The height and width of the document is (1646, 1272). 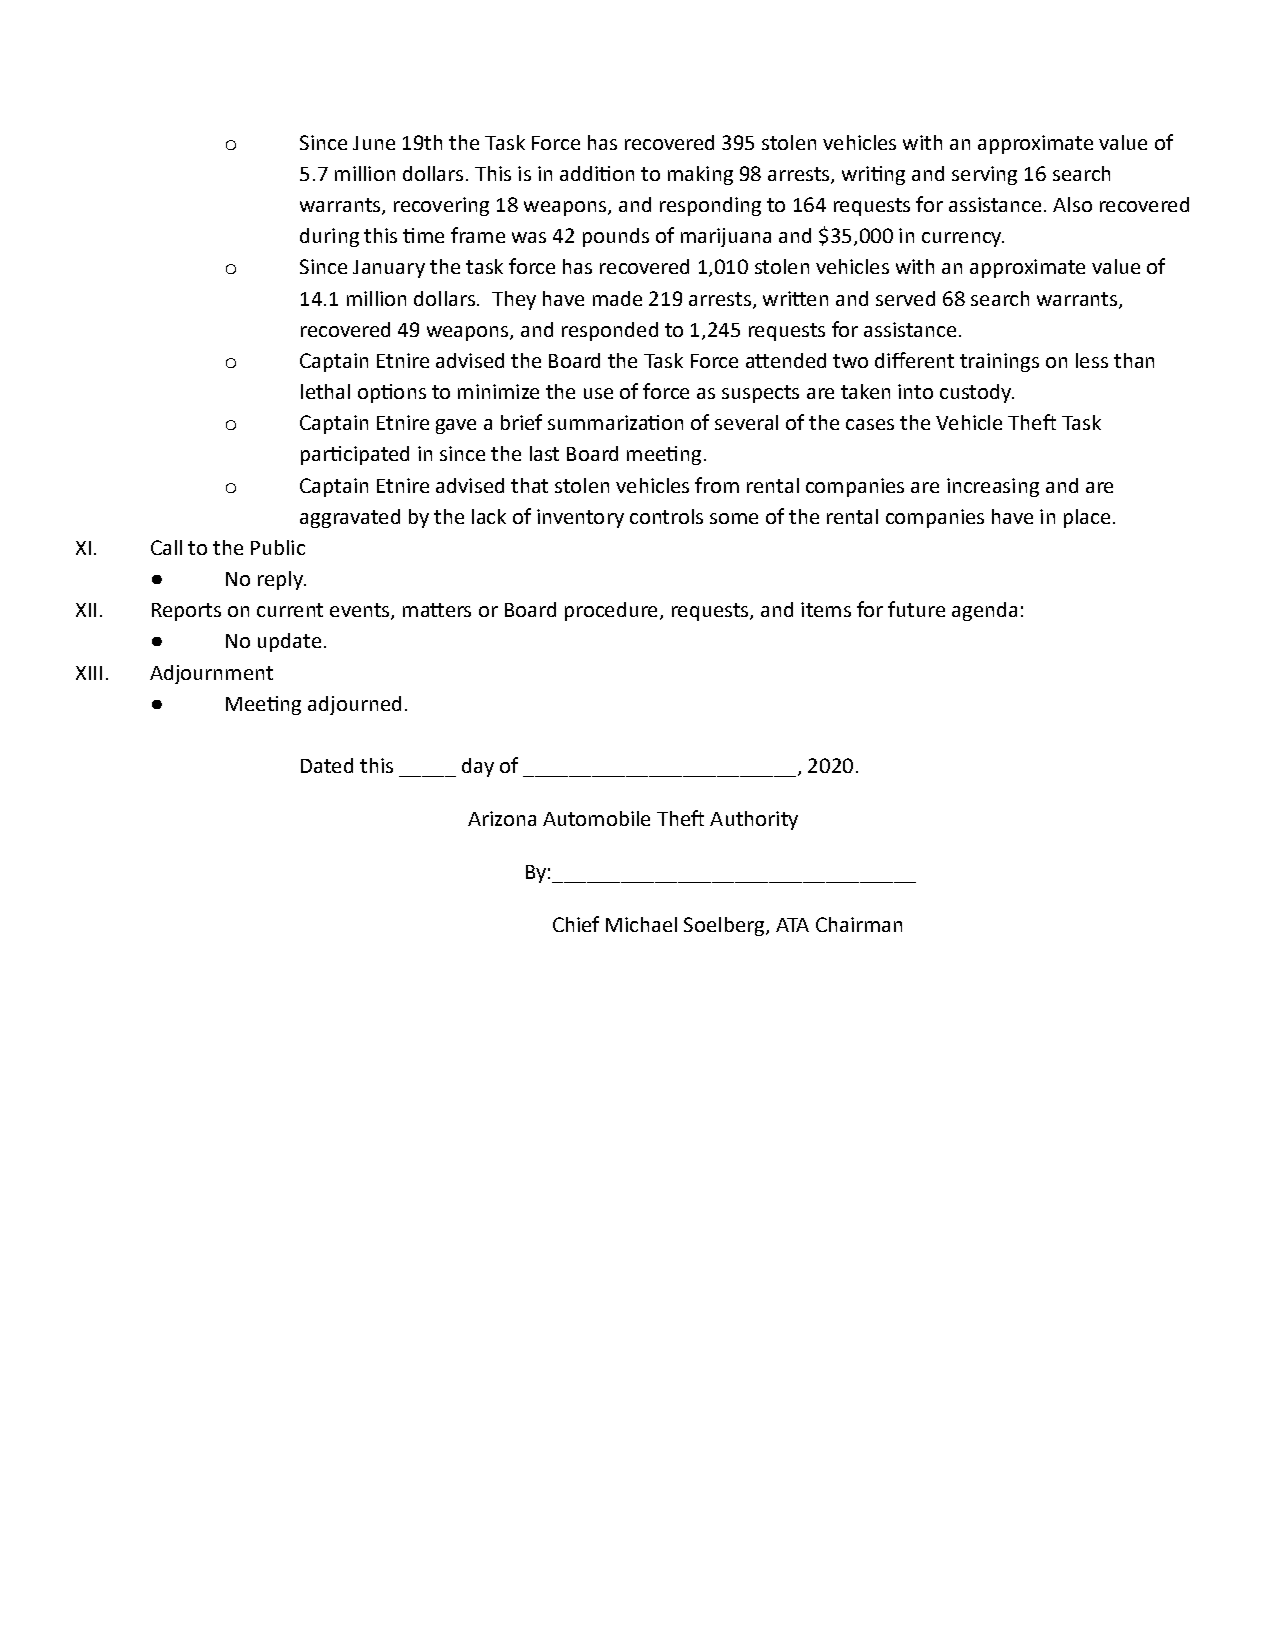 What do you see at coordinates (325, 391) in the document?
I see `lethal` at bounding box center [325, 391].
